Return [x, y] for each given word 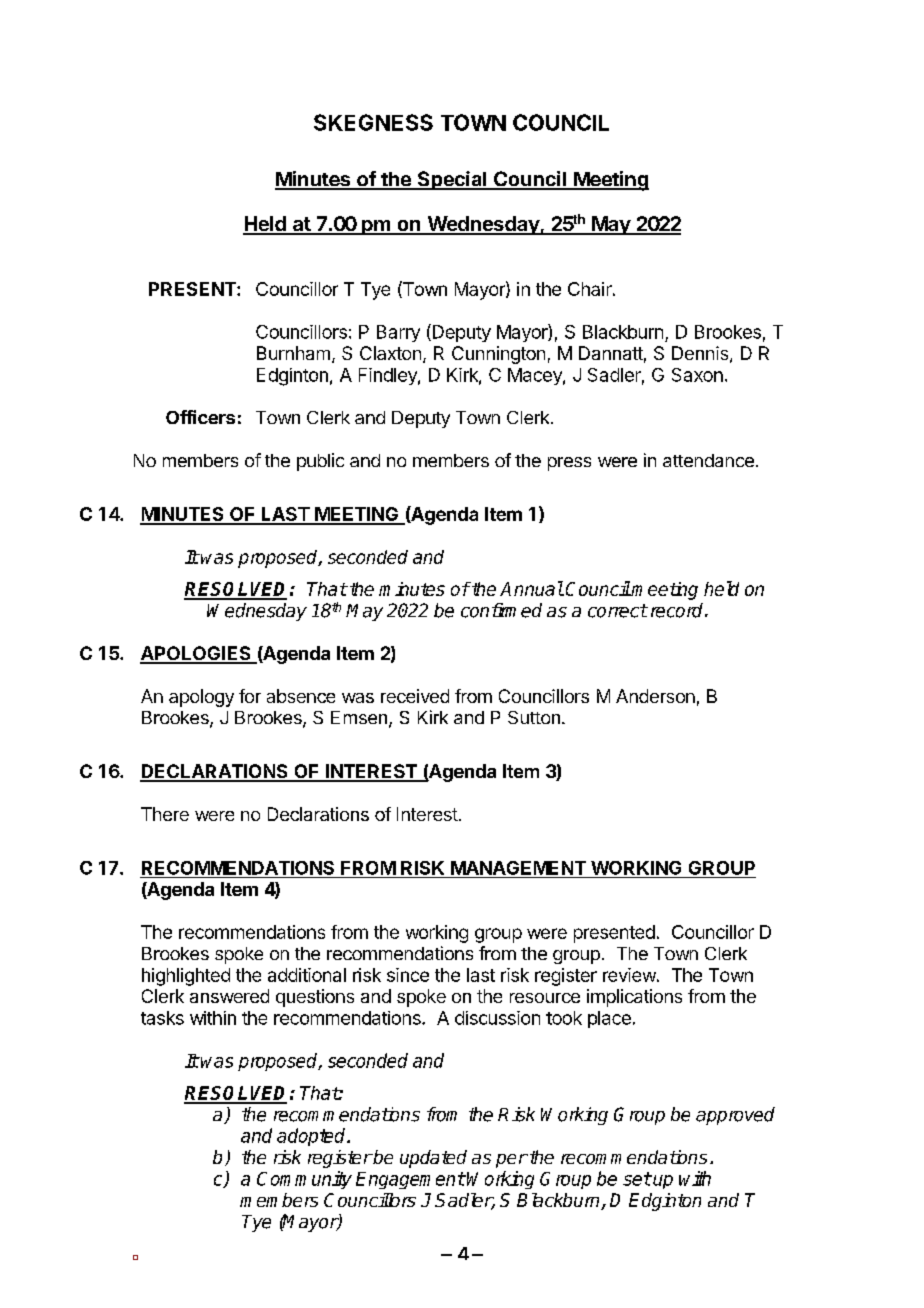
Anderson [655, 696]
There [165, 814]
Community [304, 1180]
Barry [398, 333]
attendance [708, 460]
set [637, 1179]
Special [452, 180]
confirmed [501, 610]
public [320, 462]
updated [433, 1159]
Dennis [700, 353]
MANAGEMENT [518, 868]
